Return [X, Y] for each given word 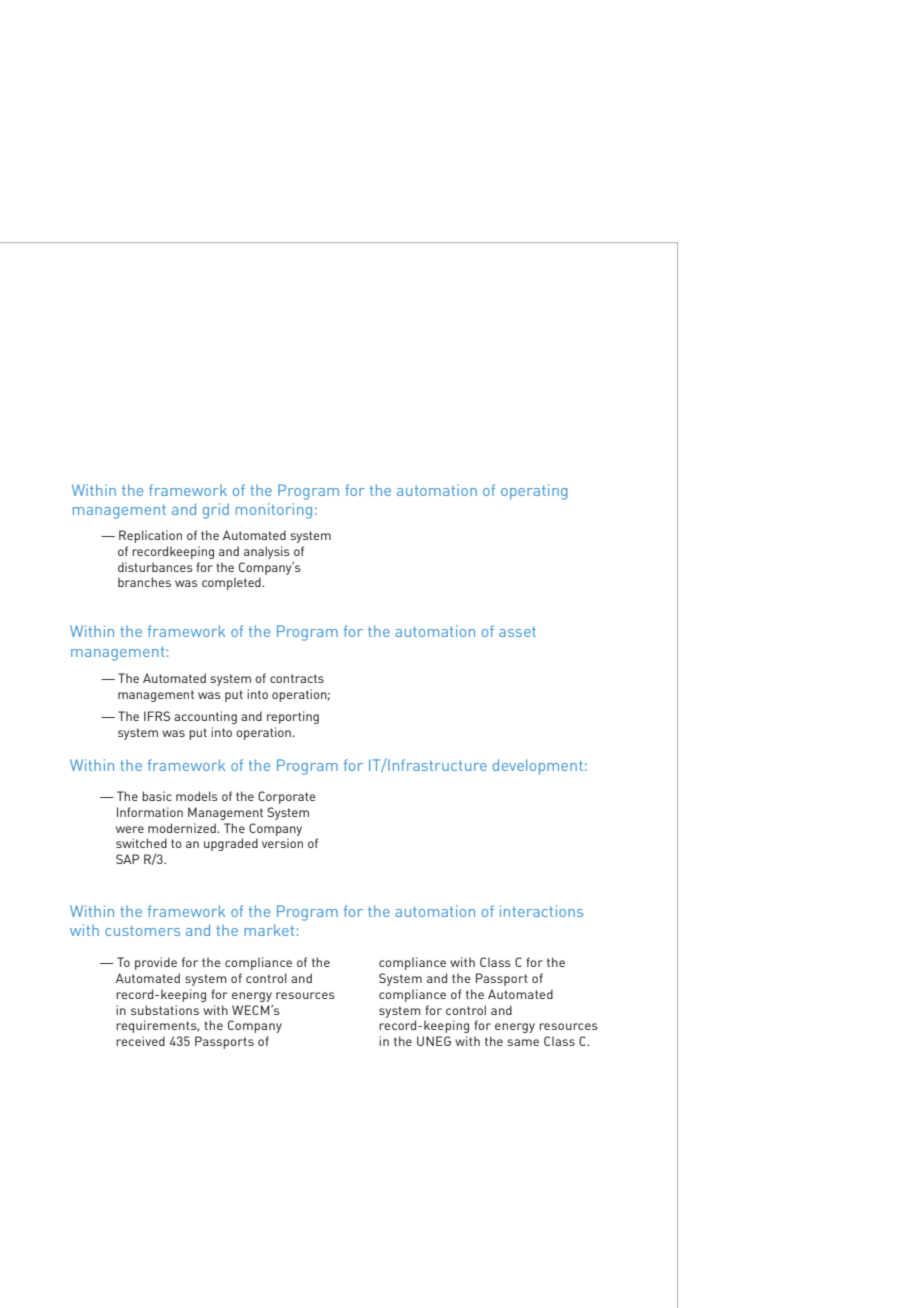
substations [165, 1010]
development [538, 767]
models [197, 796]
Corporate [287, 797]
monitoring [274, 511]
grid [216, 511]
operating [534, 492]
